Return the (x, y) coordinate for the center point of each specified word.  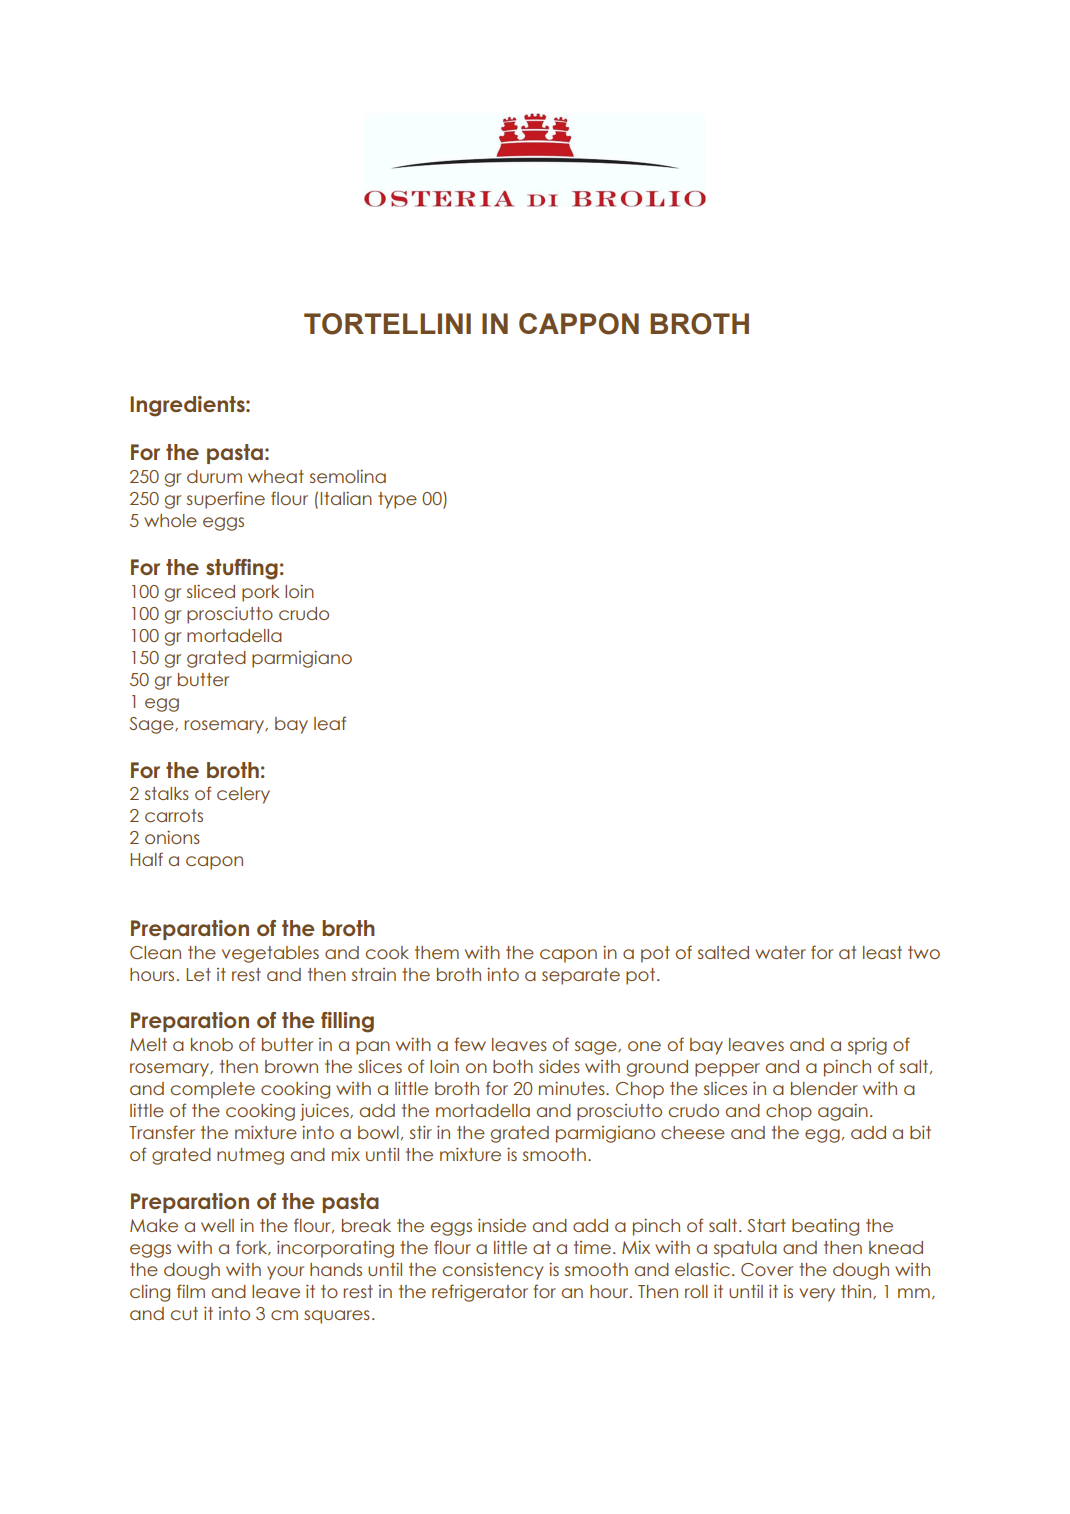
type (397, 500)
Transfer (162, 1132)
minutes (573, 1088)
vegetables (270, 954)
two (924, 952)
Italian (346, 498)
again (843, 1112)
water (780, 952)
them (437, 952)
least (882, 952)
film (191, 1291)
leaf (330, 723)
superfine (226, 500)
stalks (167, 793)
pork (261, 593)
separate (581, 976)
